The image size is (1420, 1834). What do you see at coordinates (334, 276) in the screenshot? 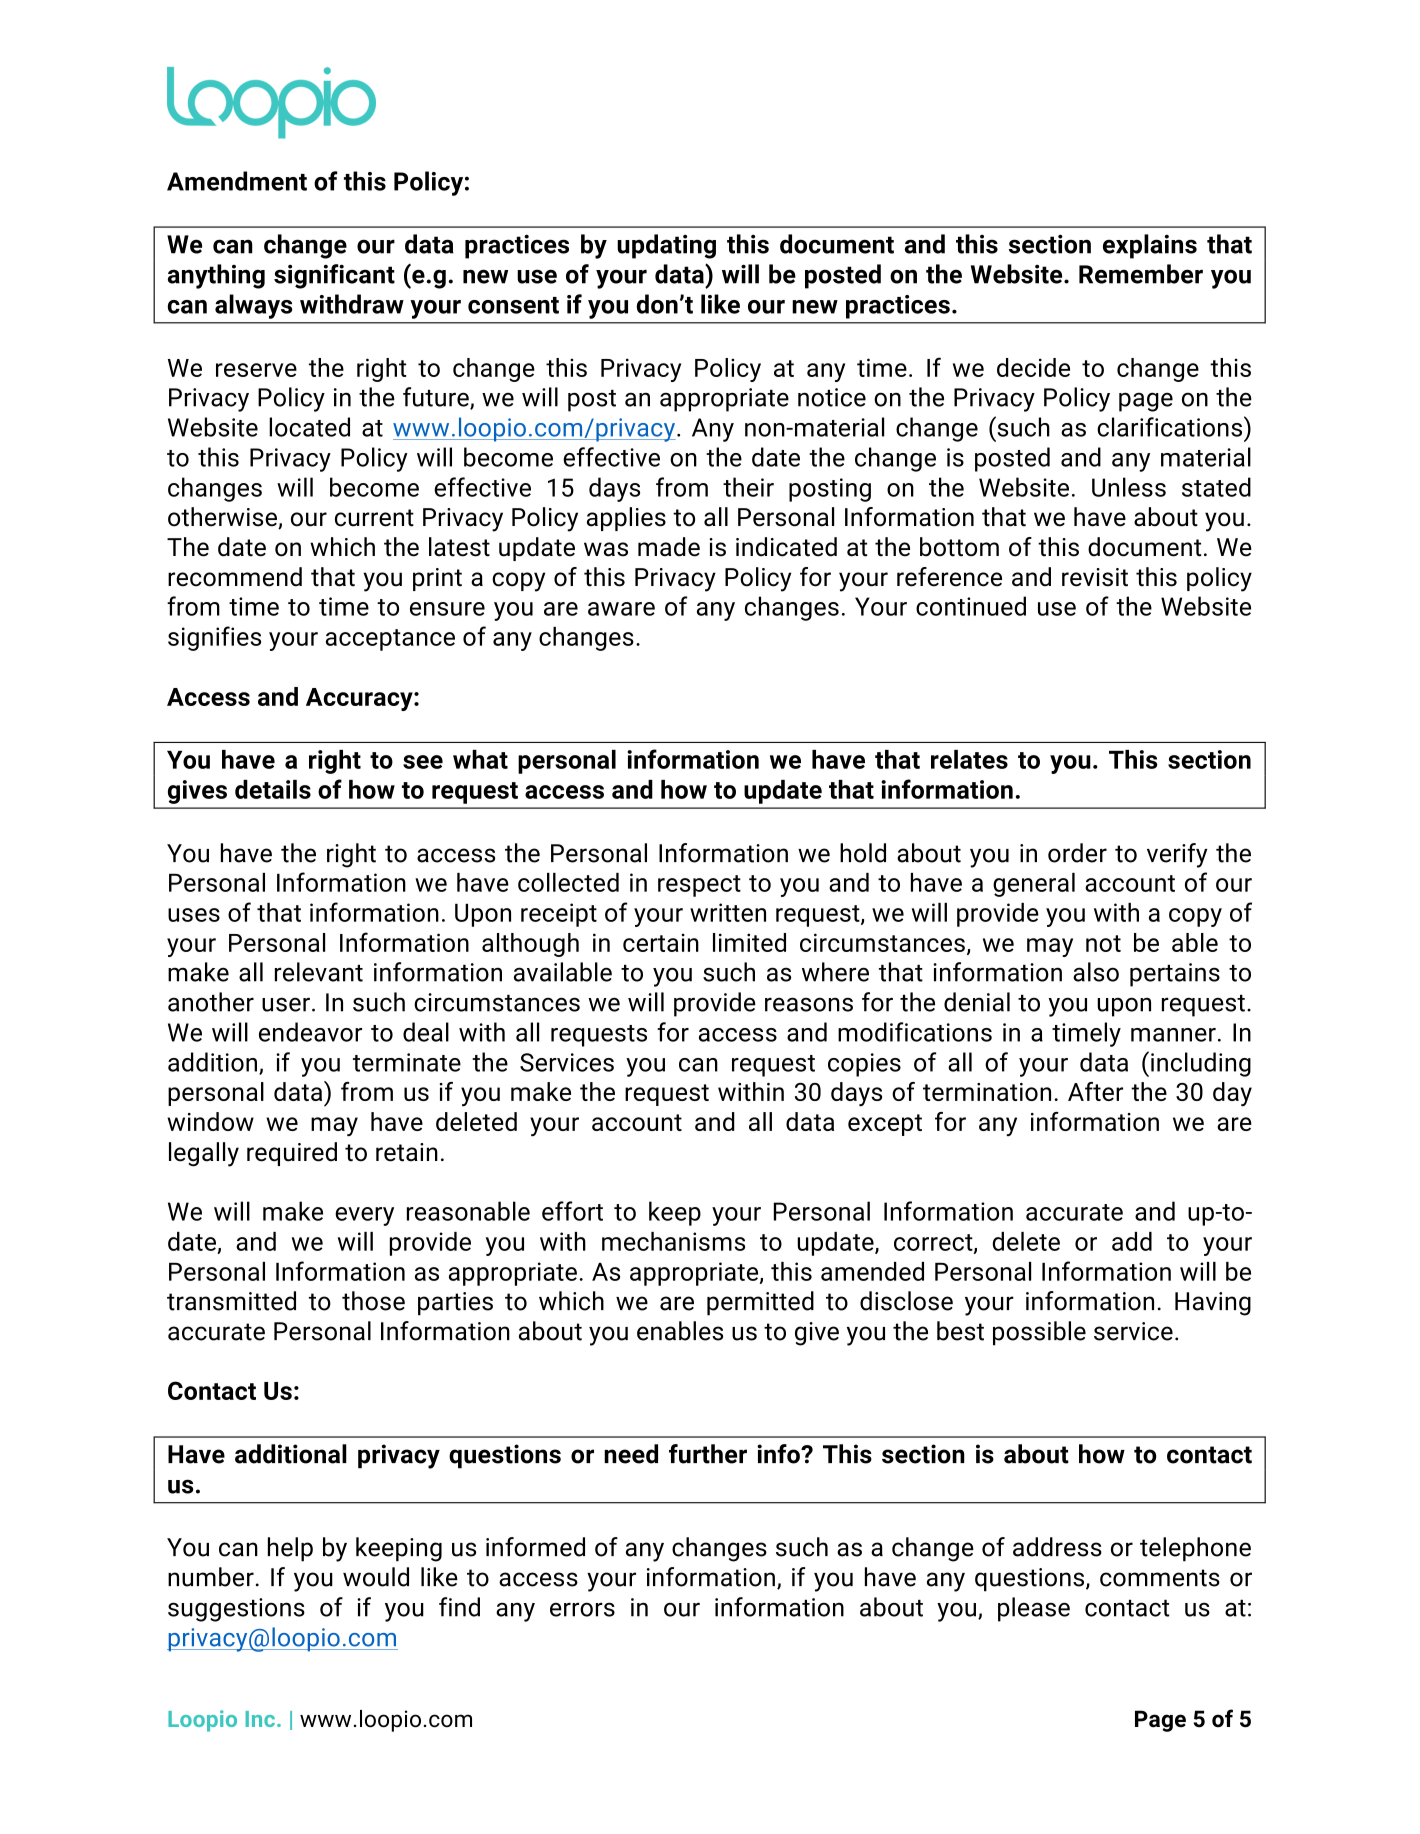
I see `significant` at bounding box center [334, 276].
